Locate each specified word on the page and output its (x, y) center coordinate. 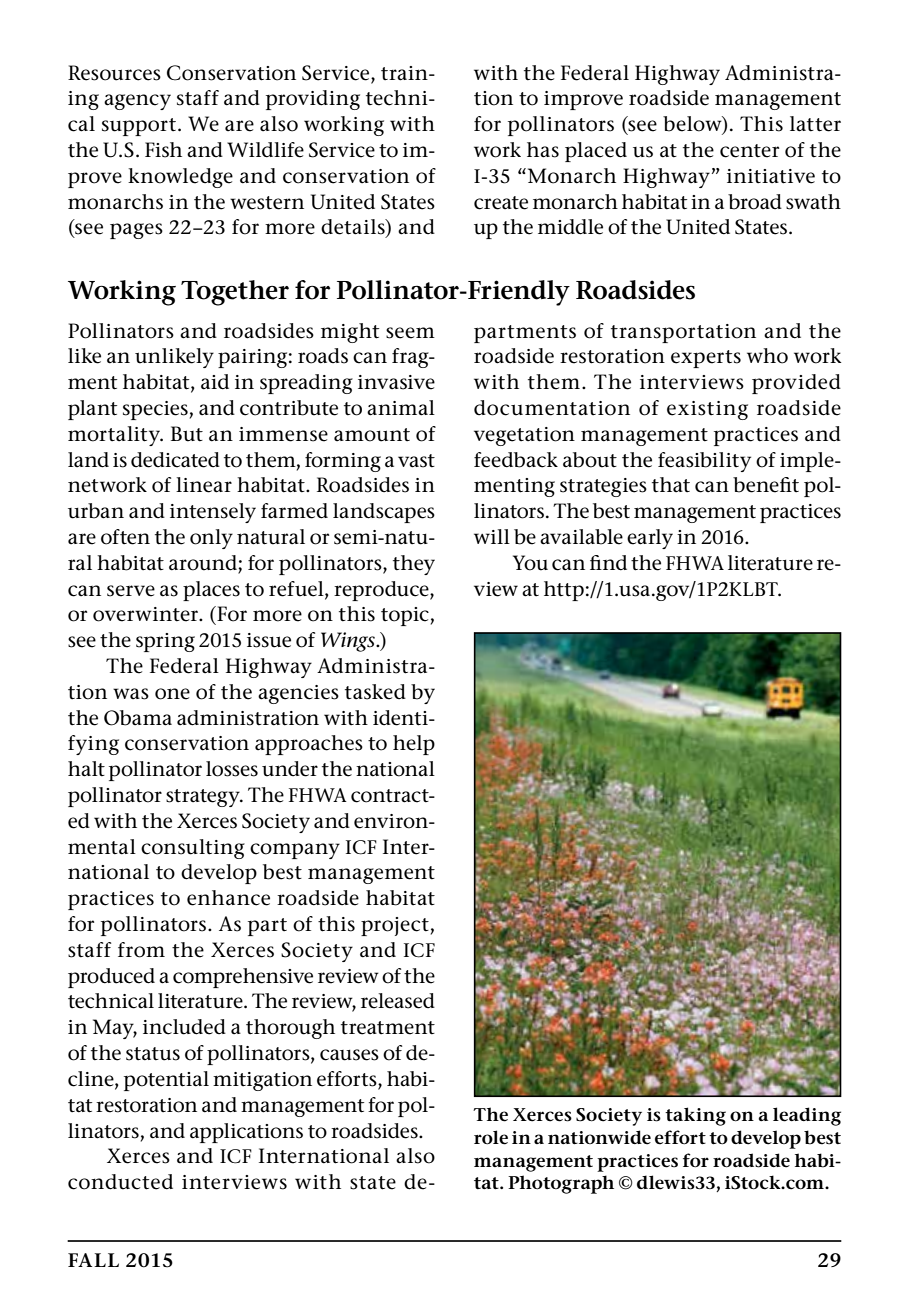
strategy (204, 798)
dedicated (175, 460)
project (395, 926)
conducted (120, 1182)
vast (416, 461)
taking (695, 1116)
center (749, 151)
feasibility (704, 462)
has (543, 150)
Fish (163, 150)
